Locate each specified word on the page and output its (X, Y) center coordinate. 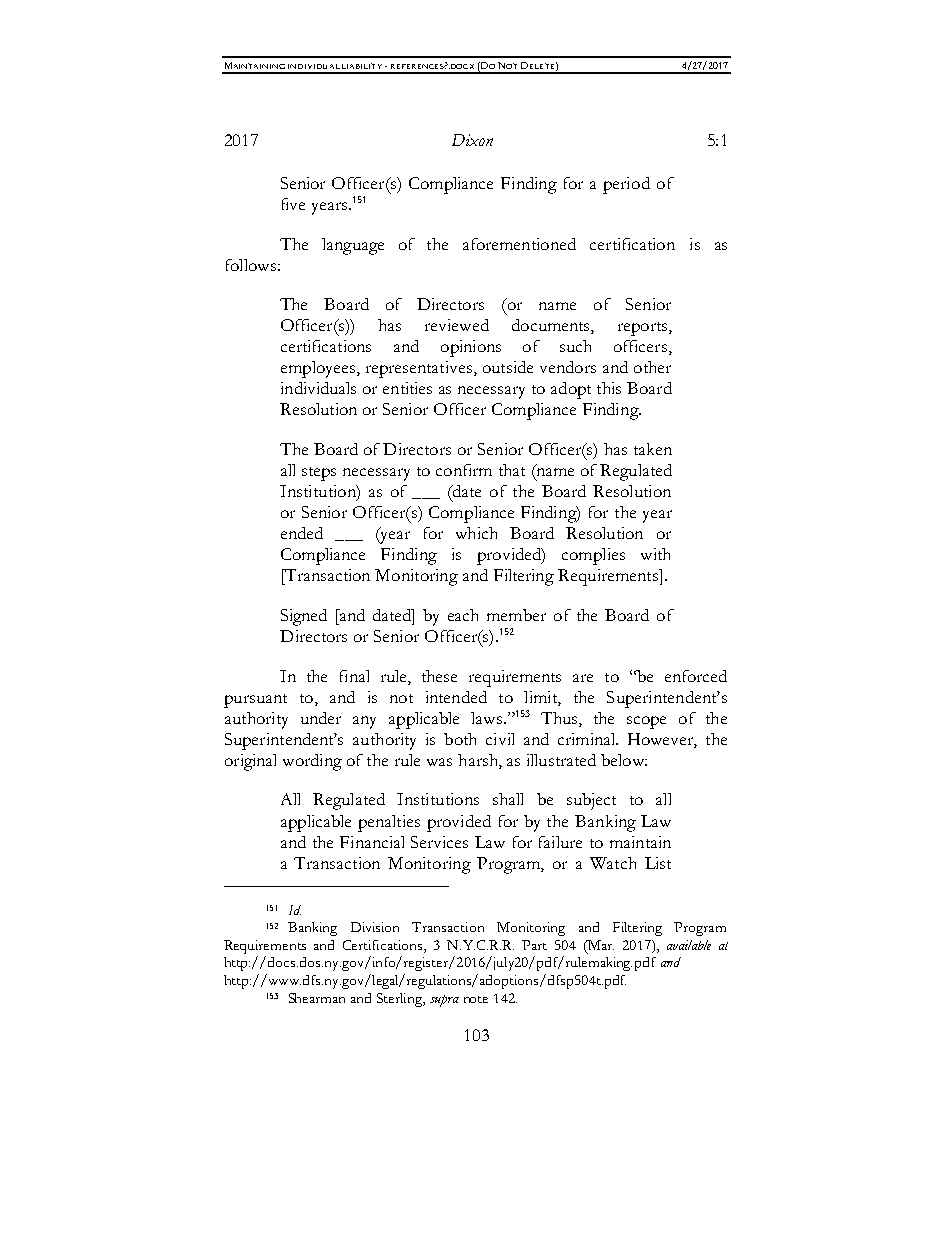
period (626, 185)
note (476, 999)
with (655, 554)
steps (319, 474)
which (476, 533)
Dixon (472, 140)
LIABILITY (362, 66)
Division (375, 927)
